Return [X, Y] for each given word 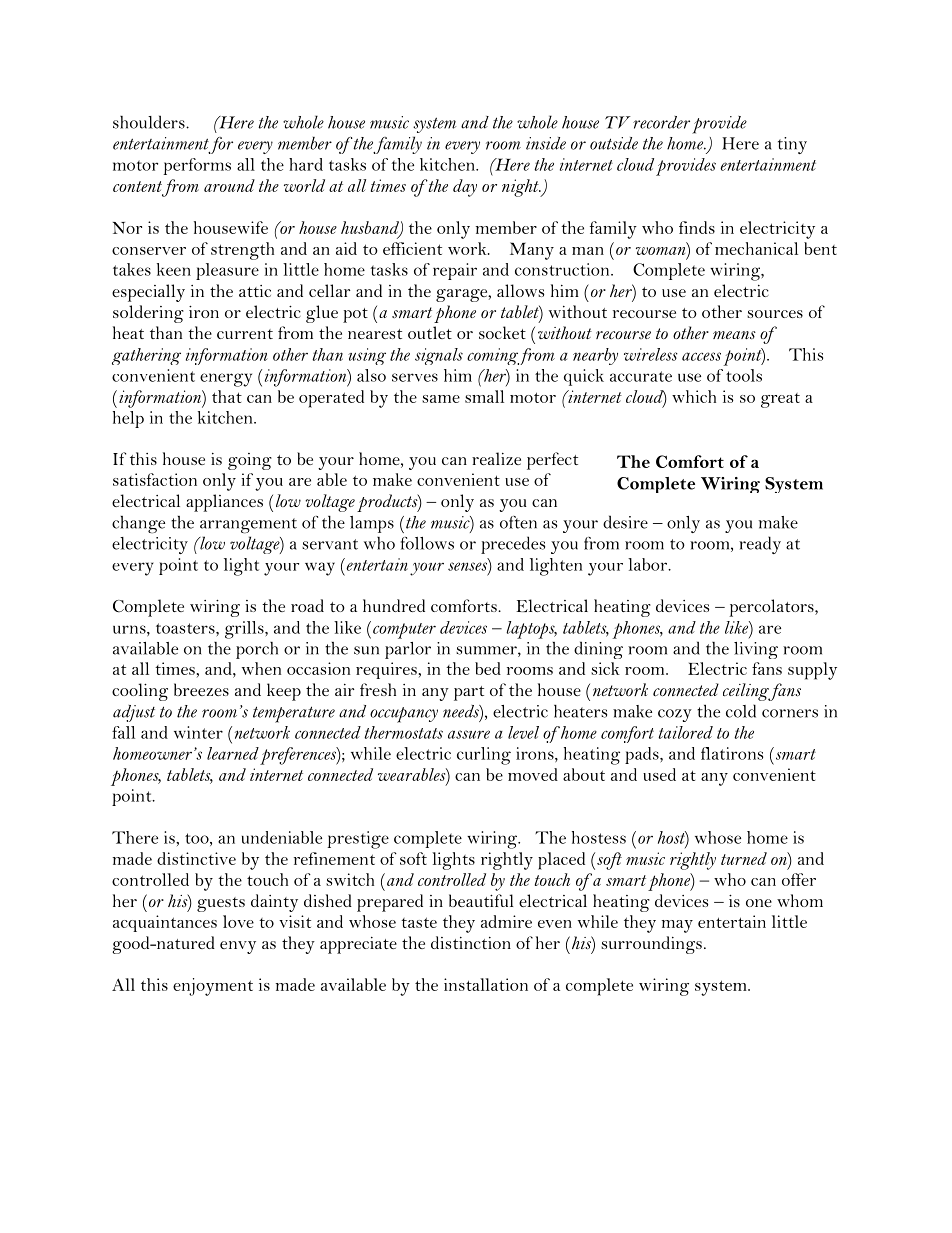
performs [197, 166]
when [261, 668]
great [780, 400]
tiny [792, 145]
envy [238, 947]
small [484, 396]
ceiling [747, 692]
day [465, 188]
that [227, 396]
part [469, 693]
